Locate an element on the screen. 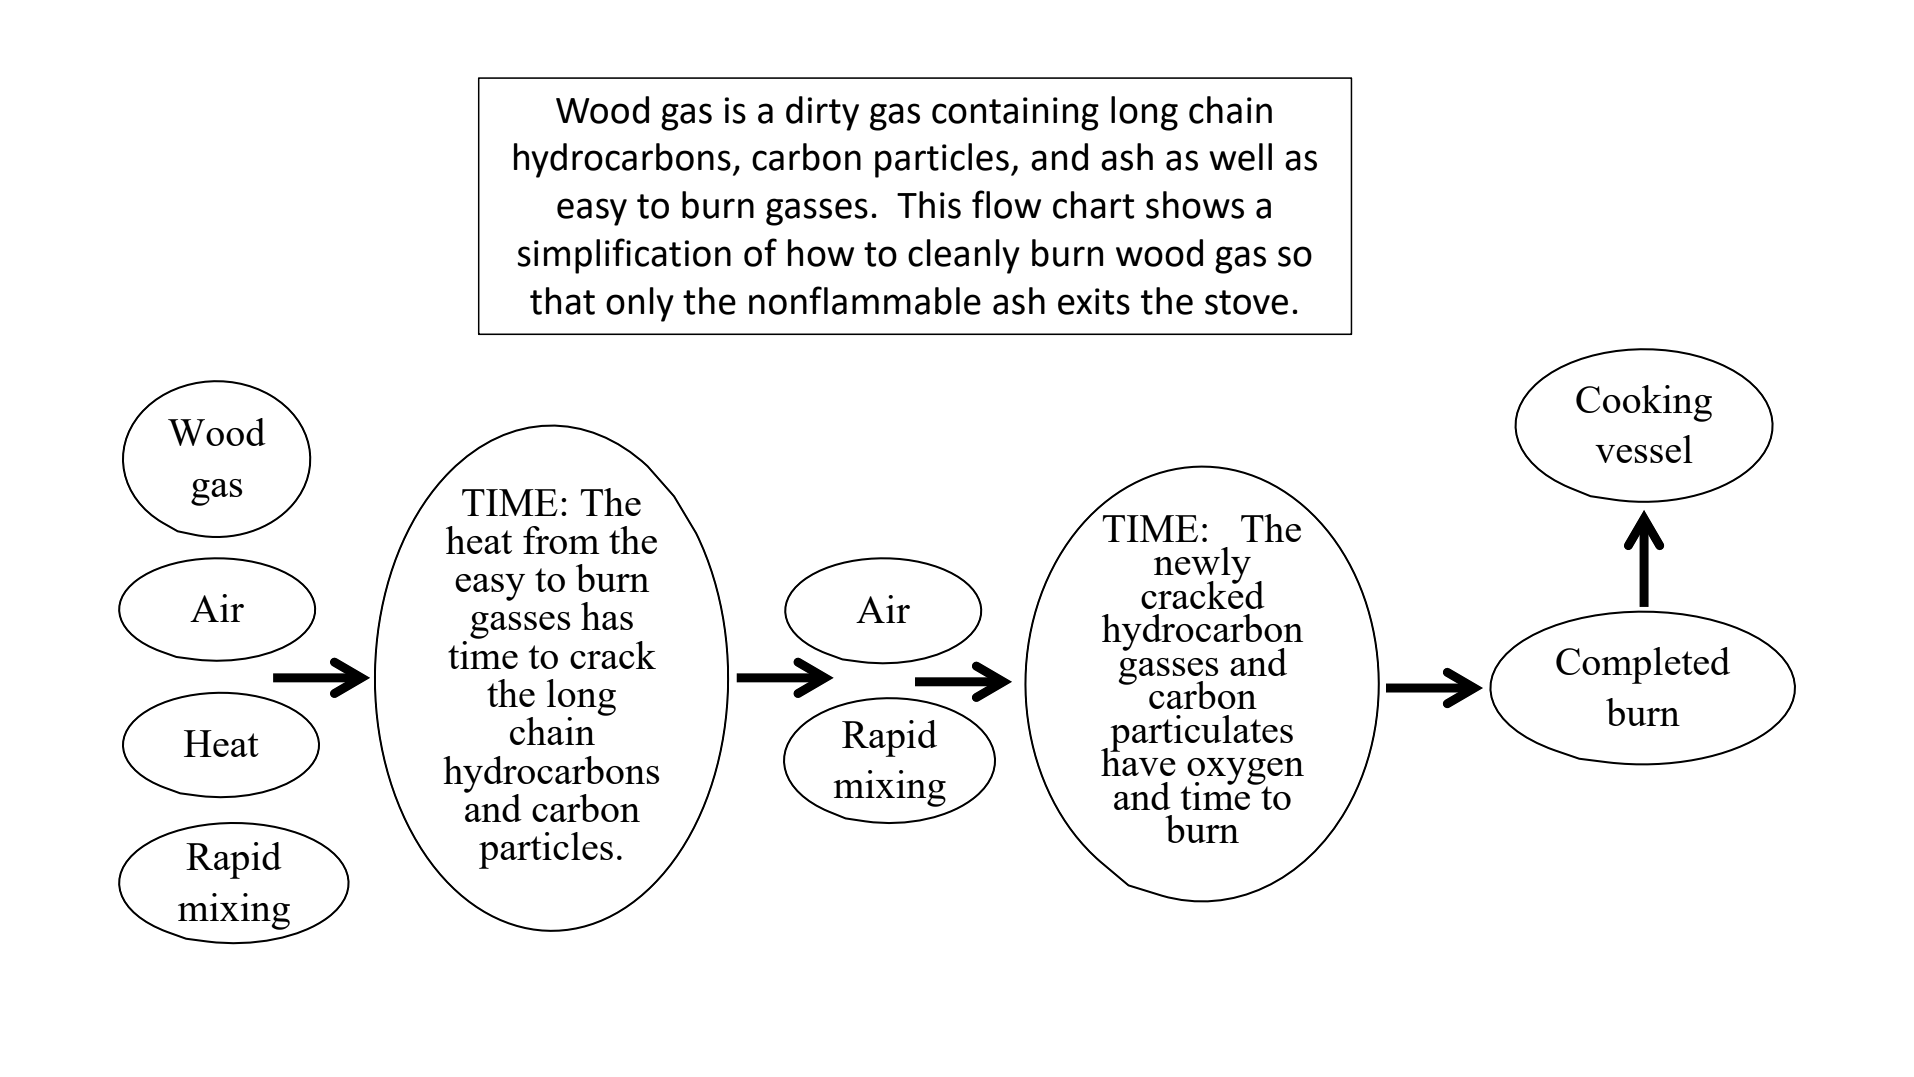 The image size is (1914, 1077). particulates is located at coordinates (1201, 733).
